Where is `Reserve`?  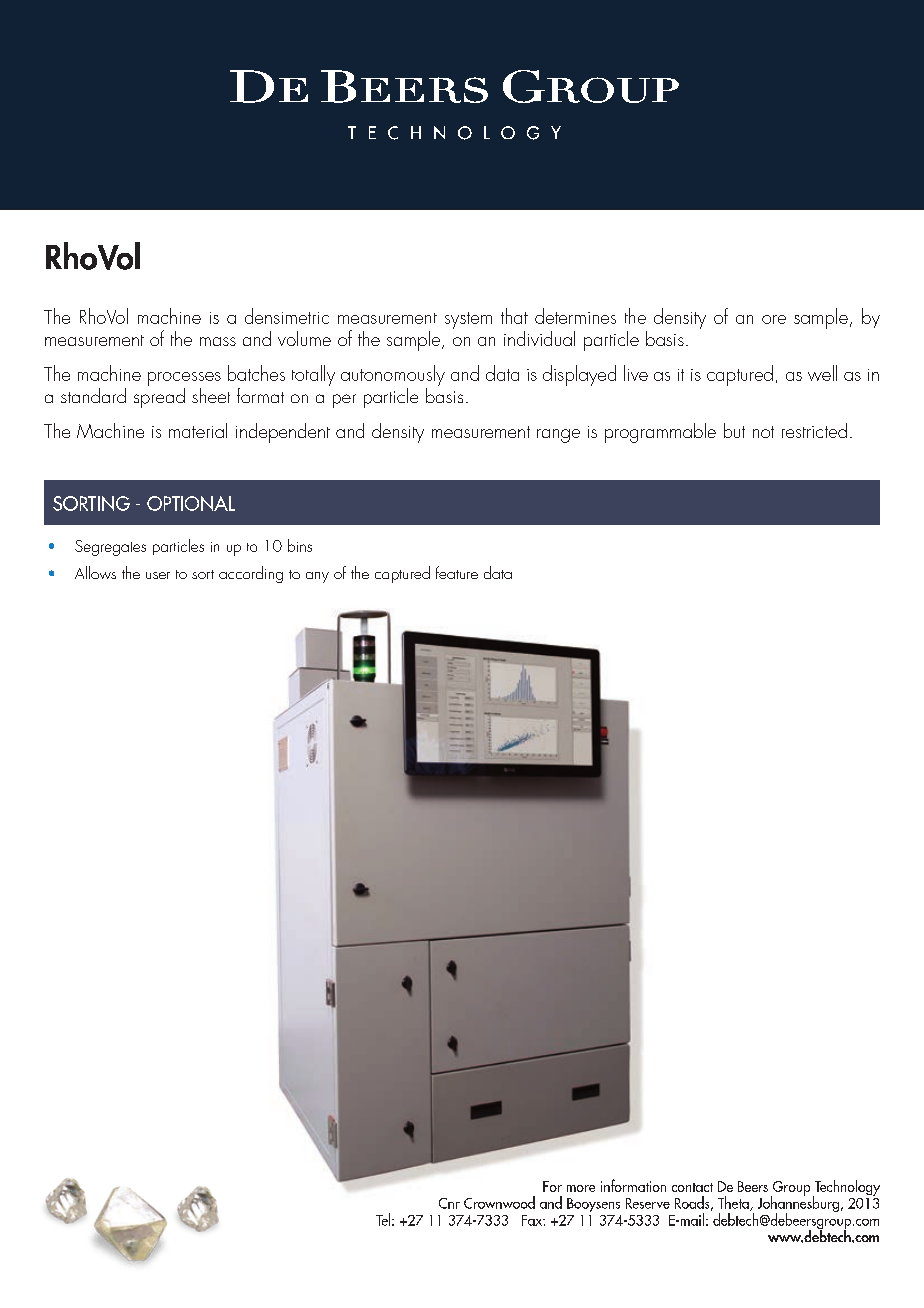
Reserve is located at coordinates (648, 1203).
